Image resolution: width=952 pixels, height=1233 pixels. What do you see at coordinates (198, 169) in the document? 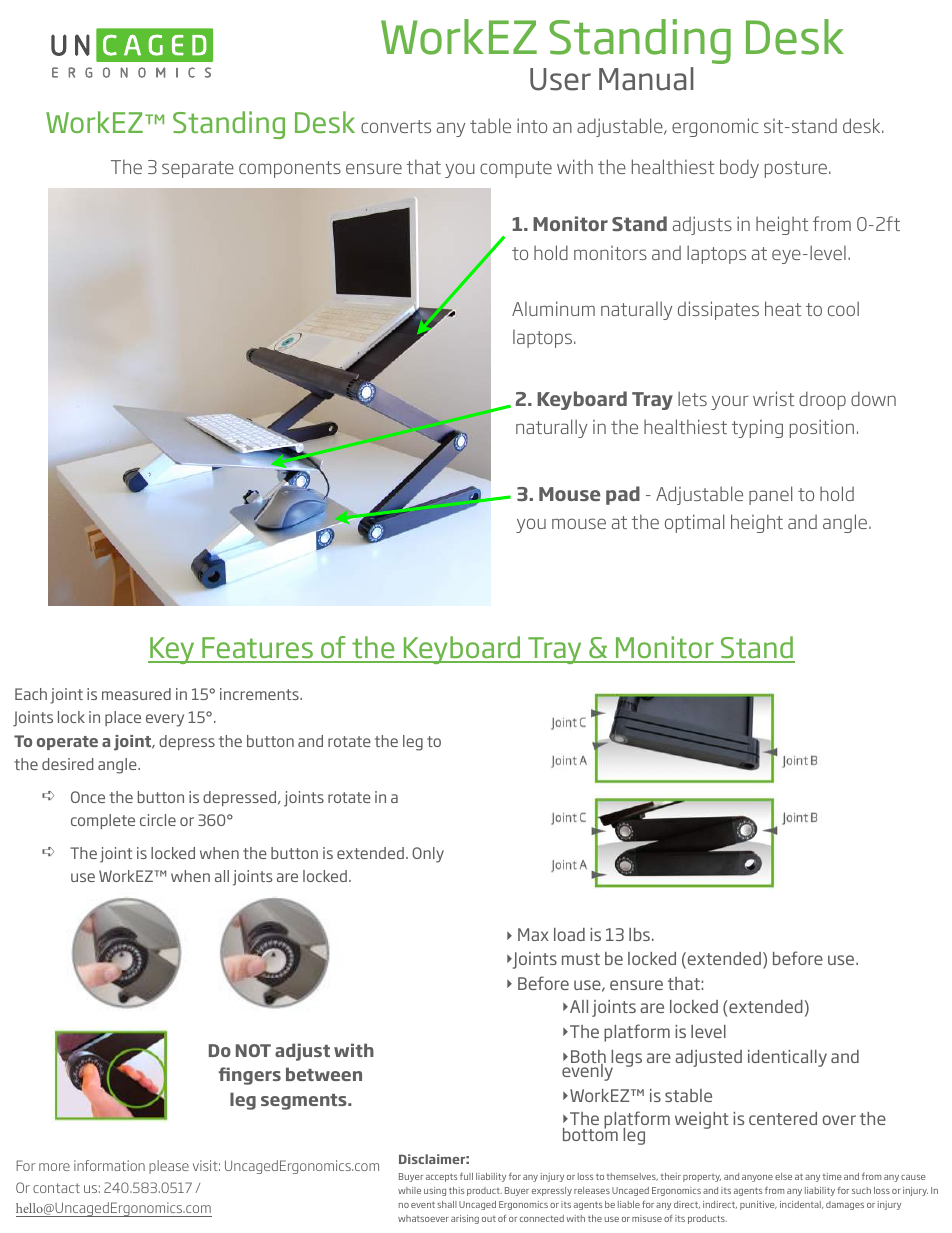
I see `separate` at bounding box center [198, 169].
